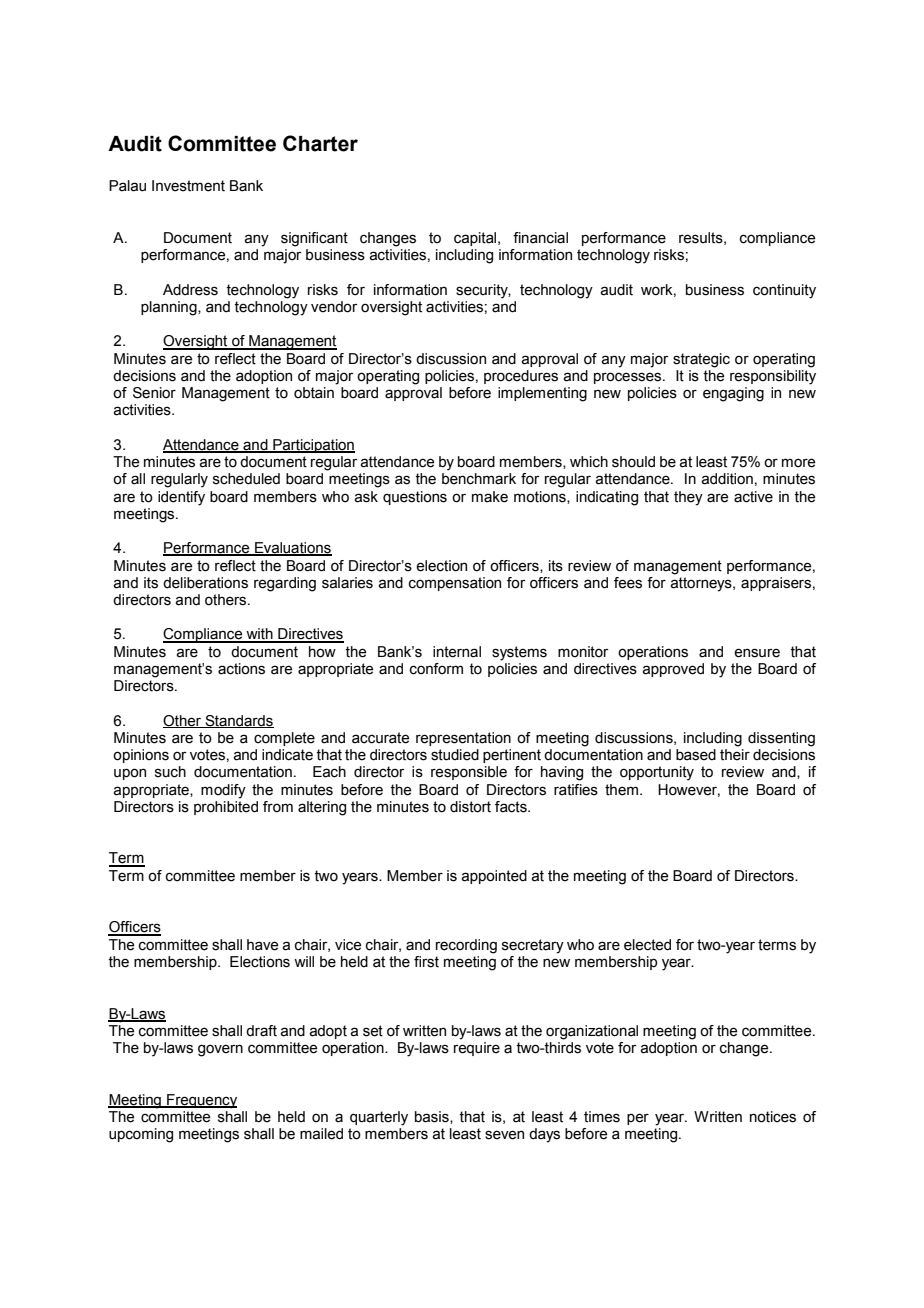 This screenshot has width=924, height=1308. I want to click on their, so click(735, 755).
